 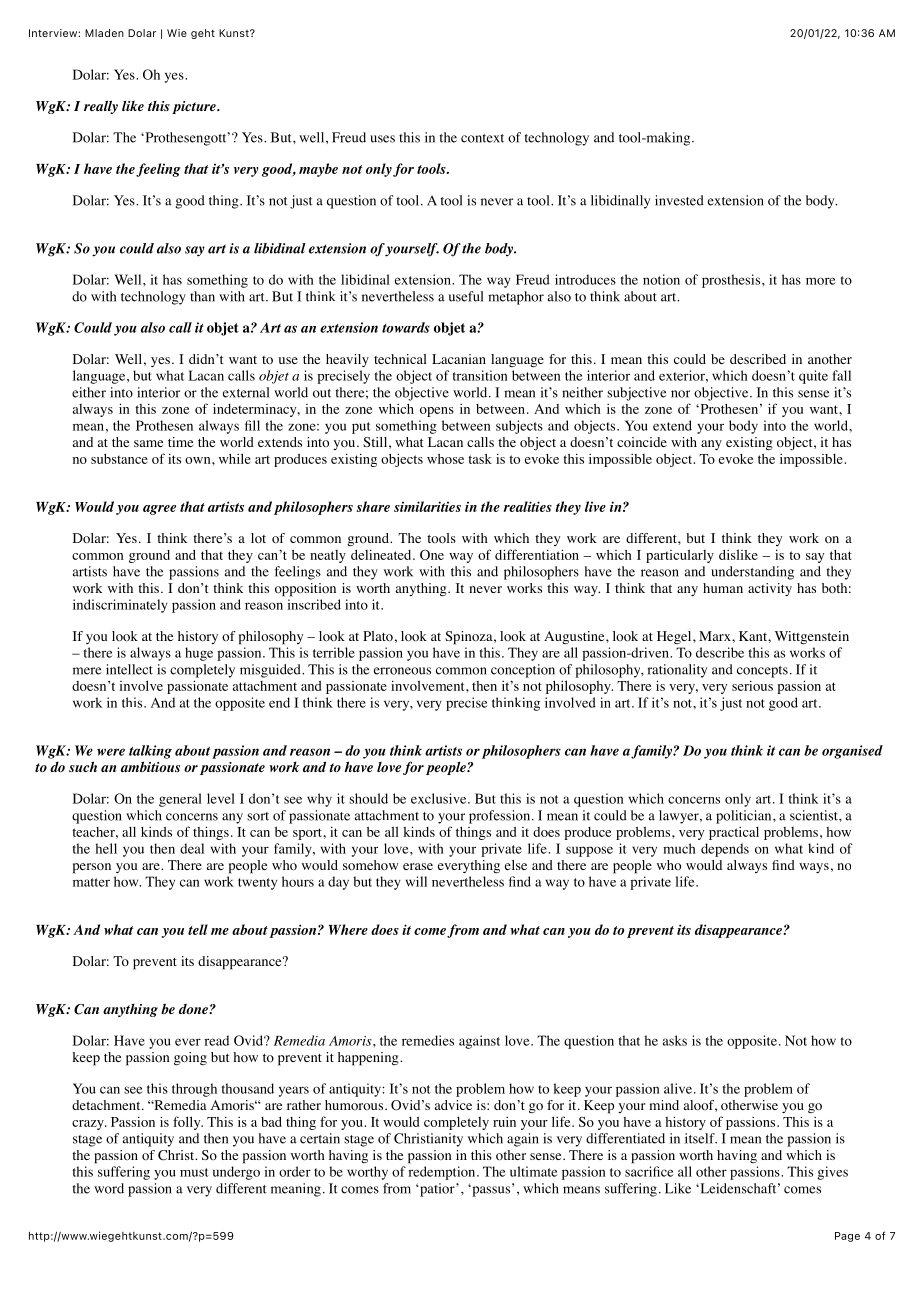 What do you see at coordinates (194, 1172) in the page?
I see `must` at bounding box center [194, 1172].
